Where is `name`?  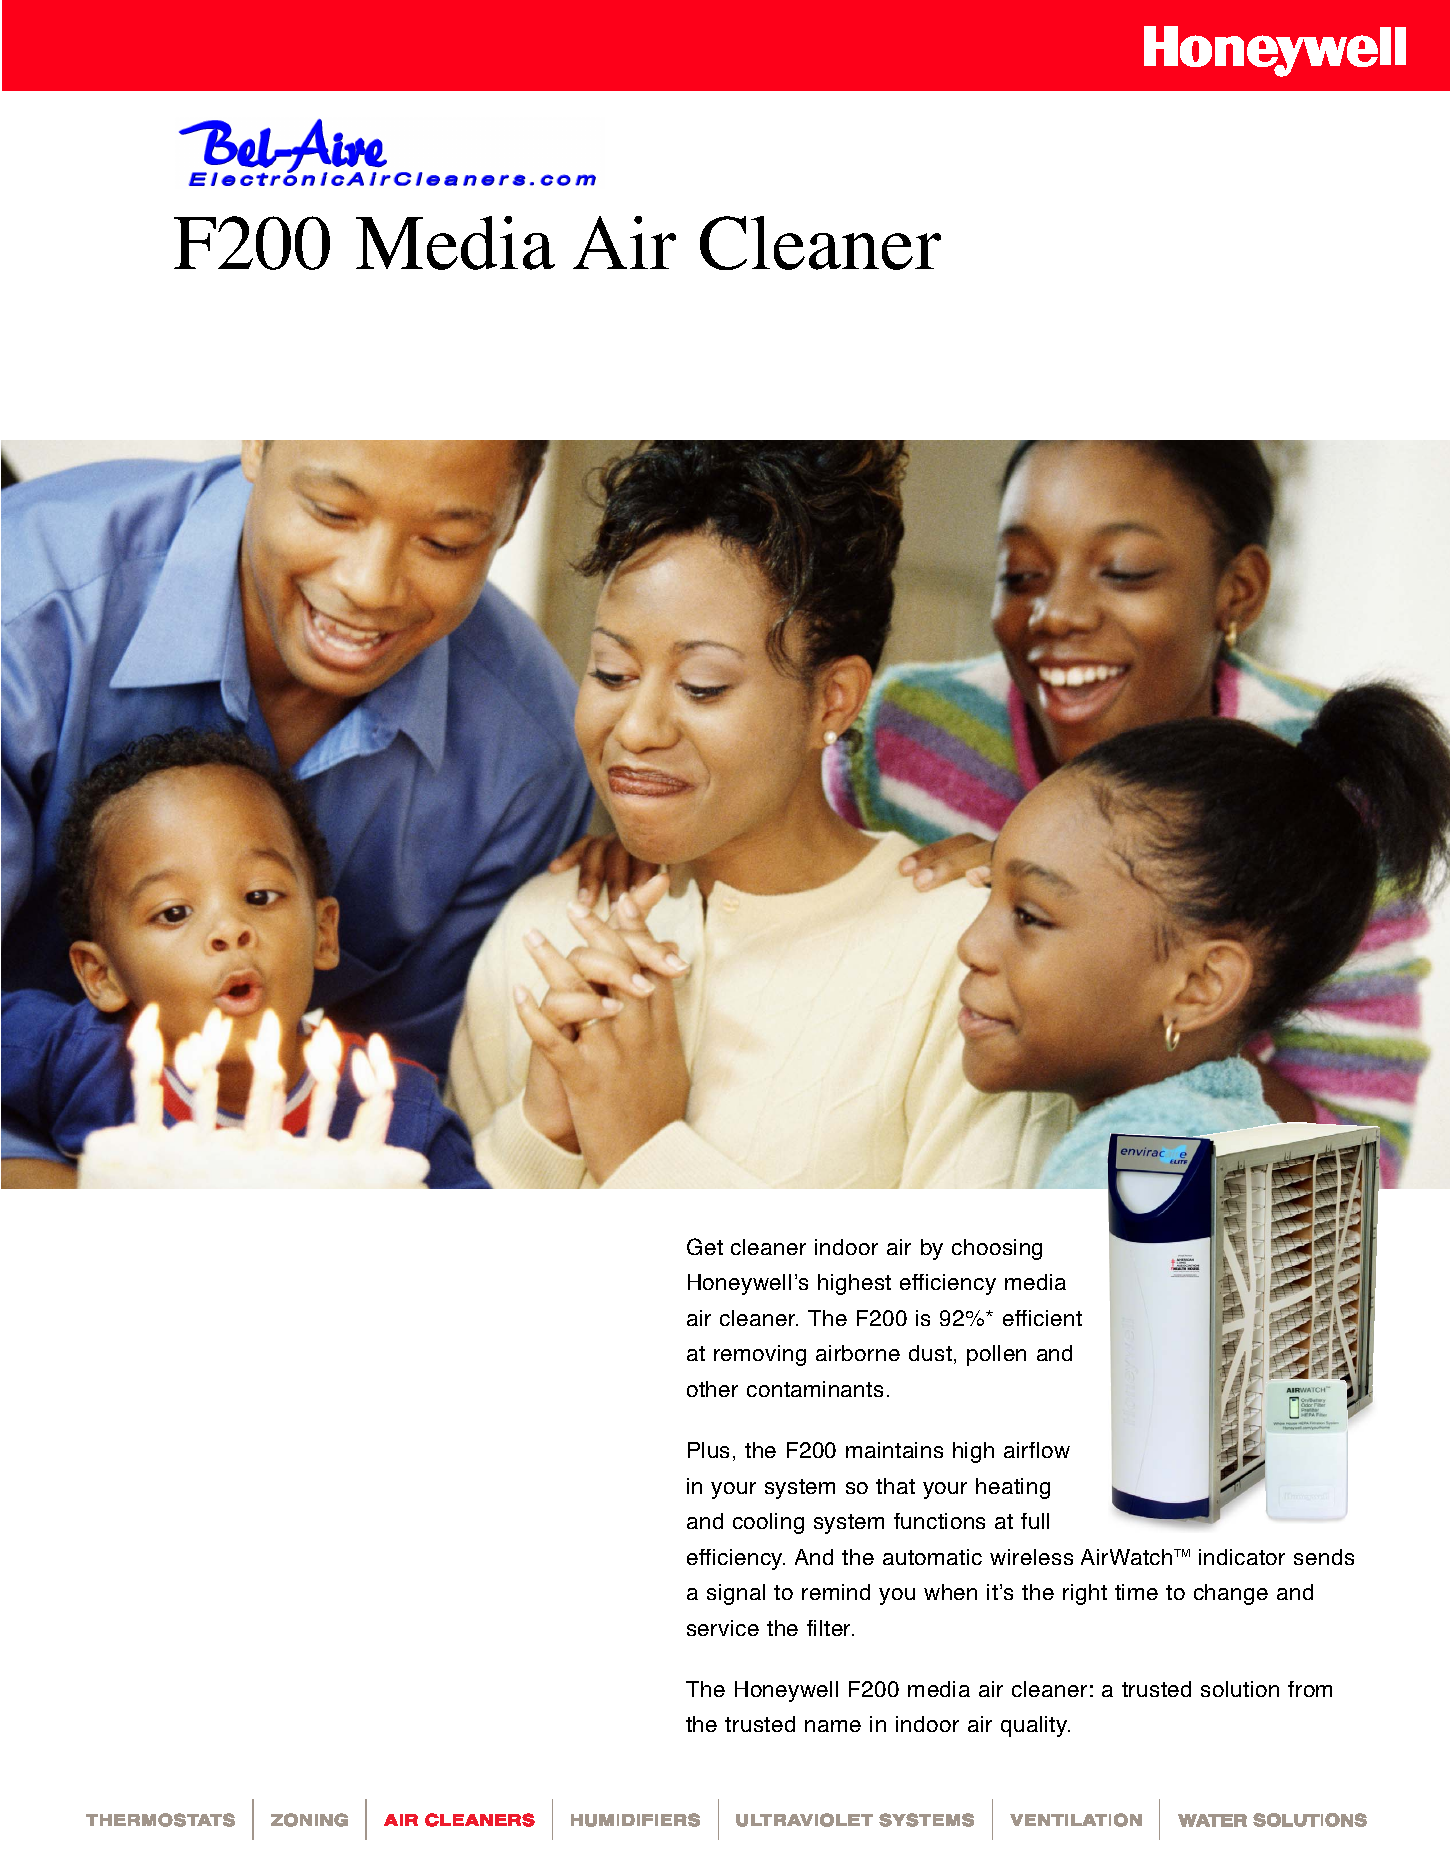
name is located at coordinates (833, 1726).
